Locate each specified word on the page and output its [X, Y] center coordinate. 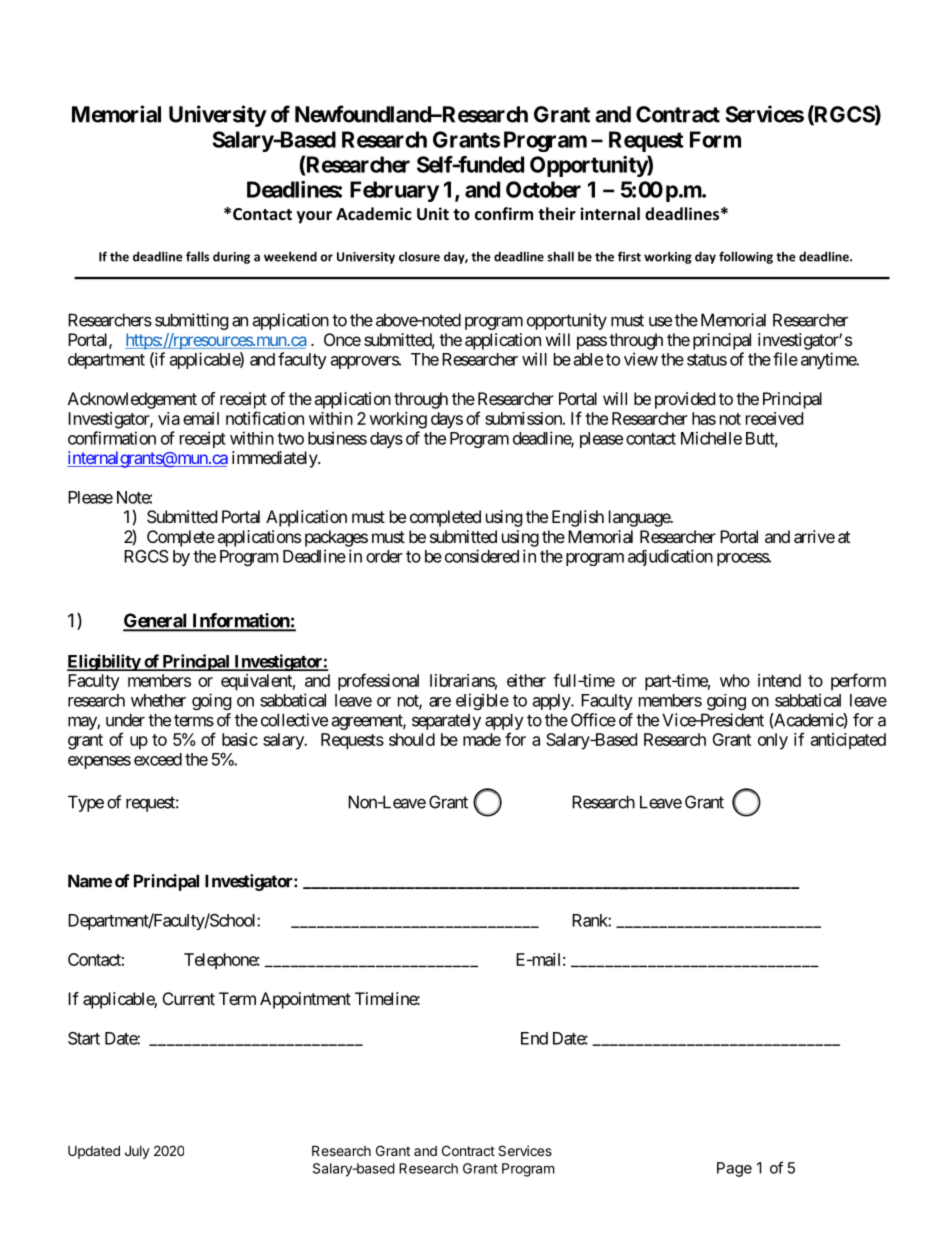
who [735, 680]
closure [419, 256]
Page [734, 1169]
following [746, 257]
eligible [482, 701]
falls [197, 256]
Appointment [305, 1000]
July [137, 1152]
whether [158, 700]
